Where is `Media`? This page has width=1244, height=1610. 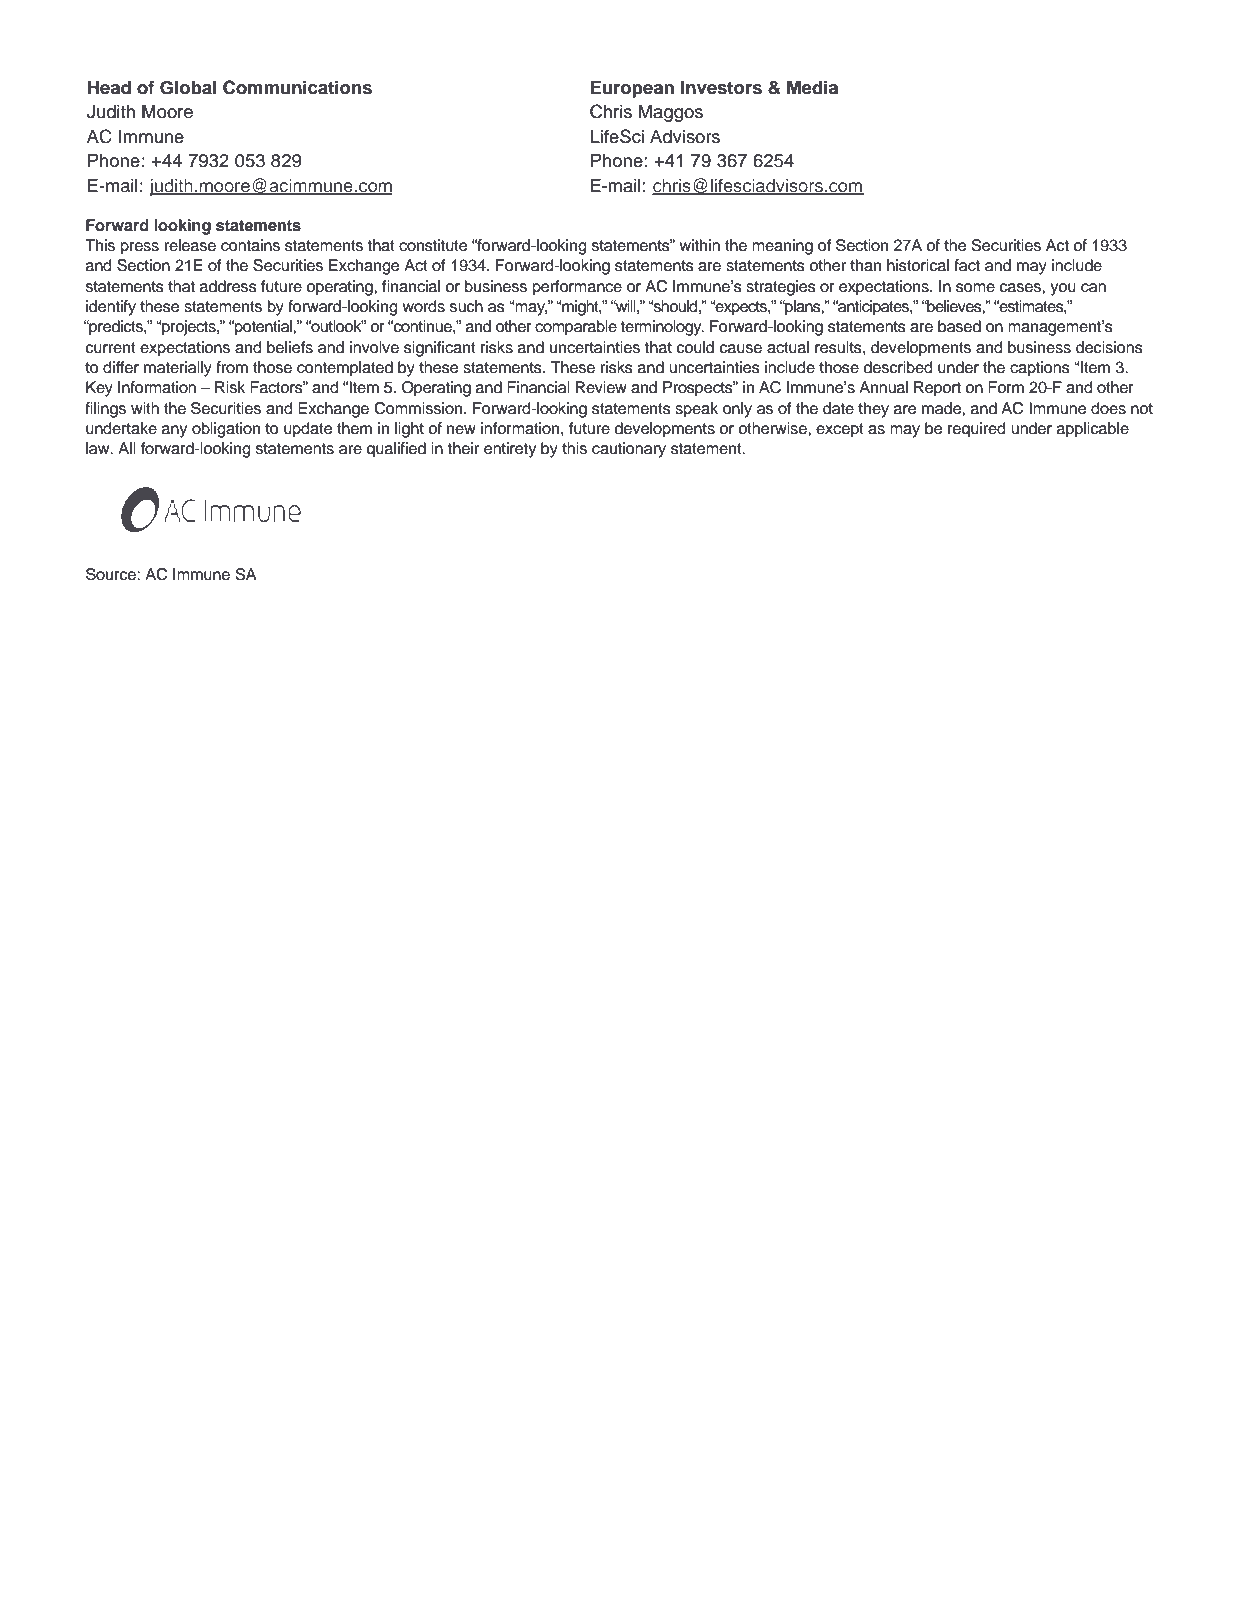 Media is located at coordinates (812, 87).
